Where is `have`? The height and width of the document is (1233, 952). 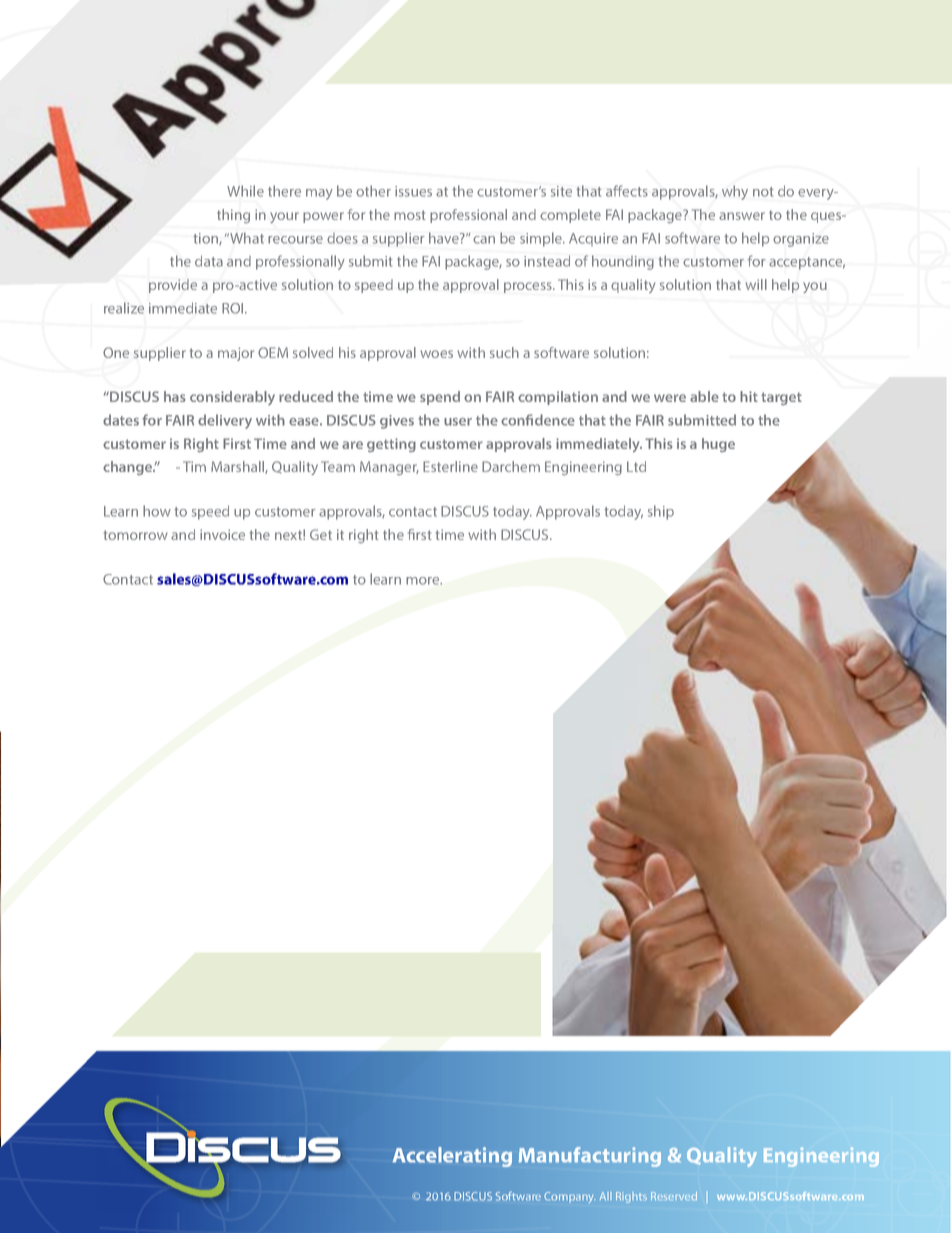 have is located at coordinates (445, 238).
